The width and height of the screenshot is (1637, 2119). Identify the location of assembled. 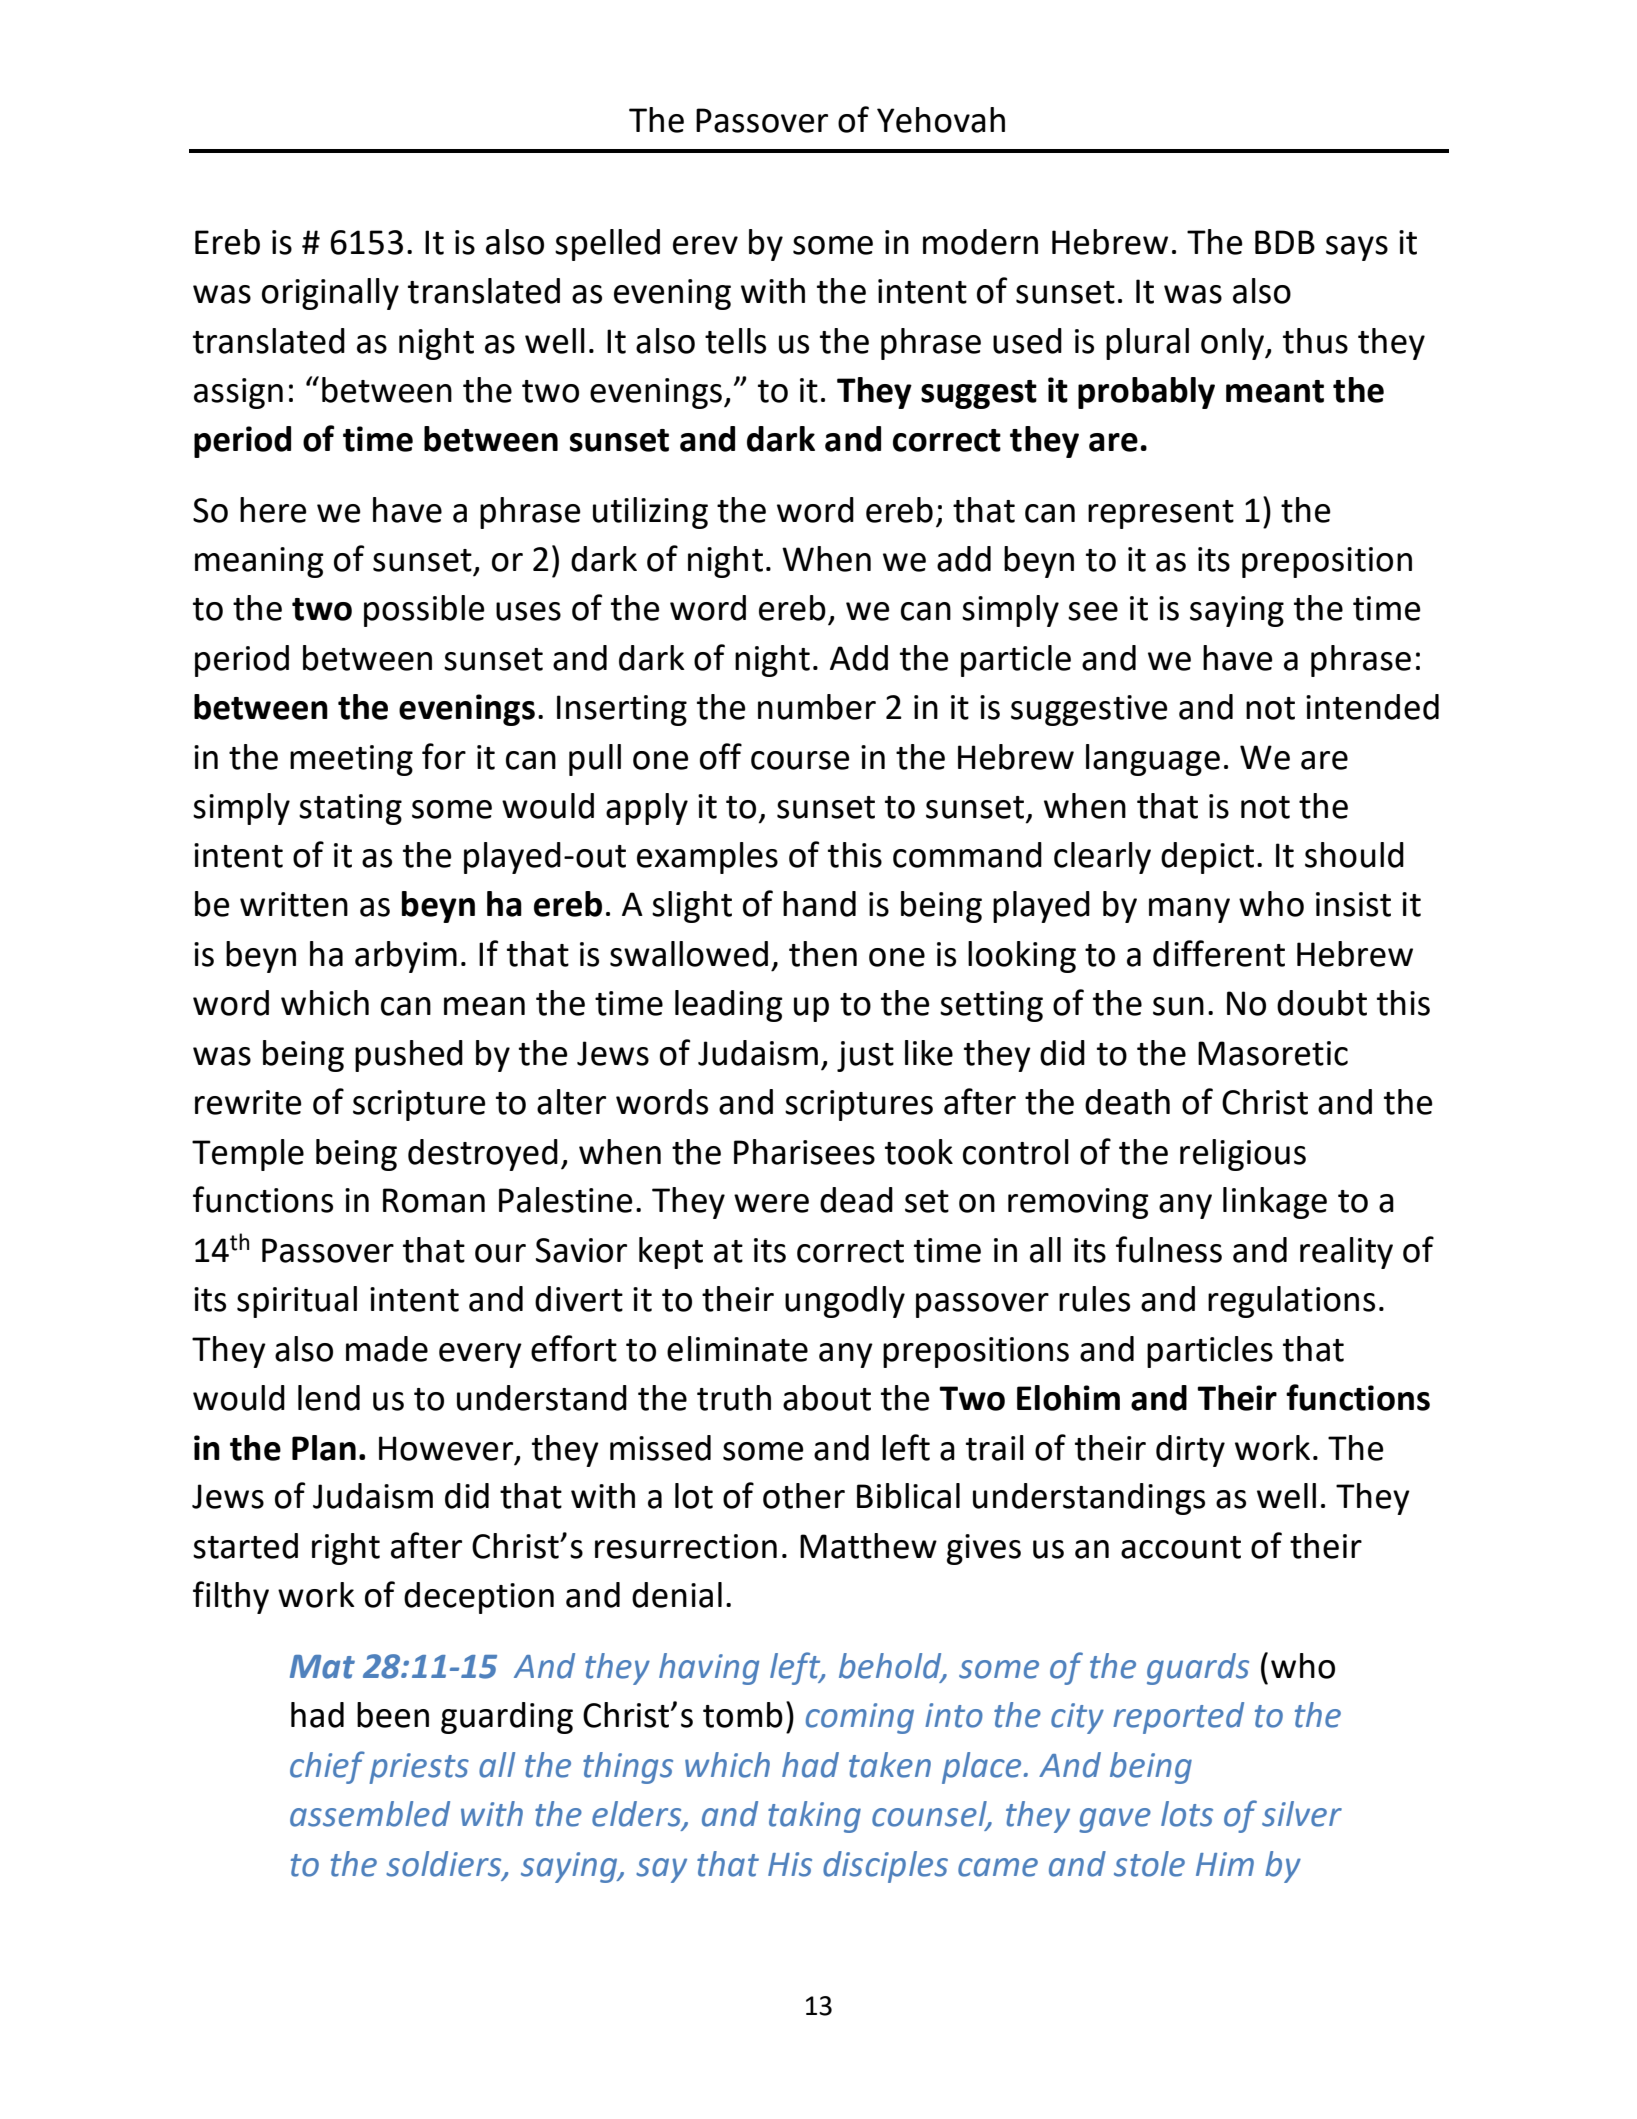
(370, 1814).
